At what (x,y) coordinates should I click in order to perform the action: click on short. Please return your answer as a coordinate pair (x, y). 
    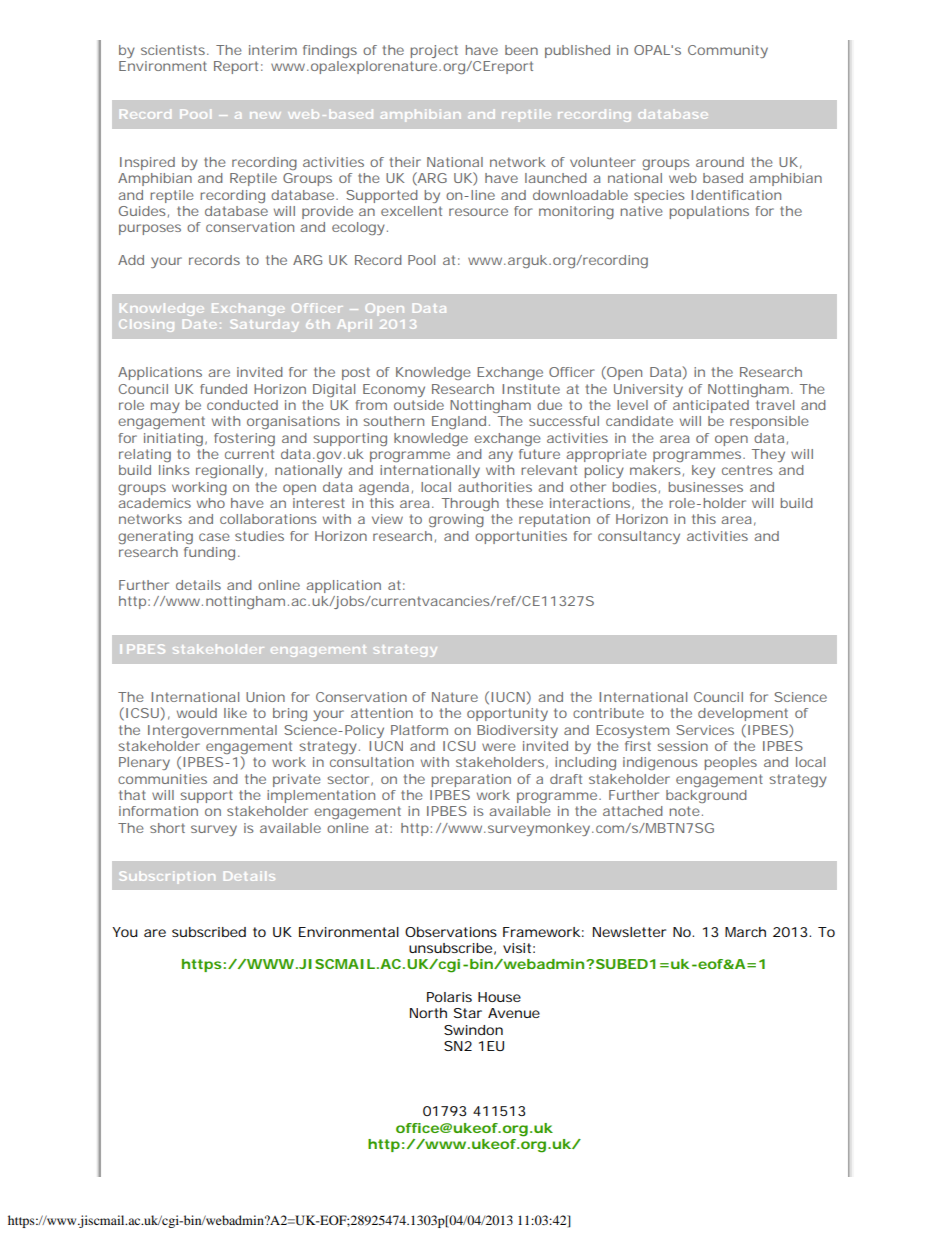
    Looking at the image, I should click on (167, 828).
